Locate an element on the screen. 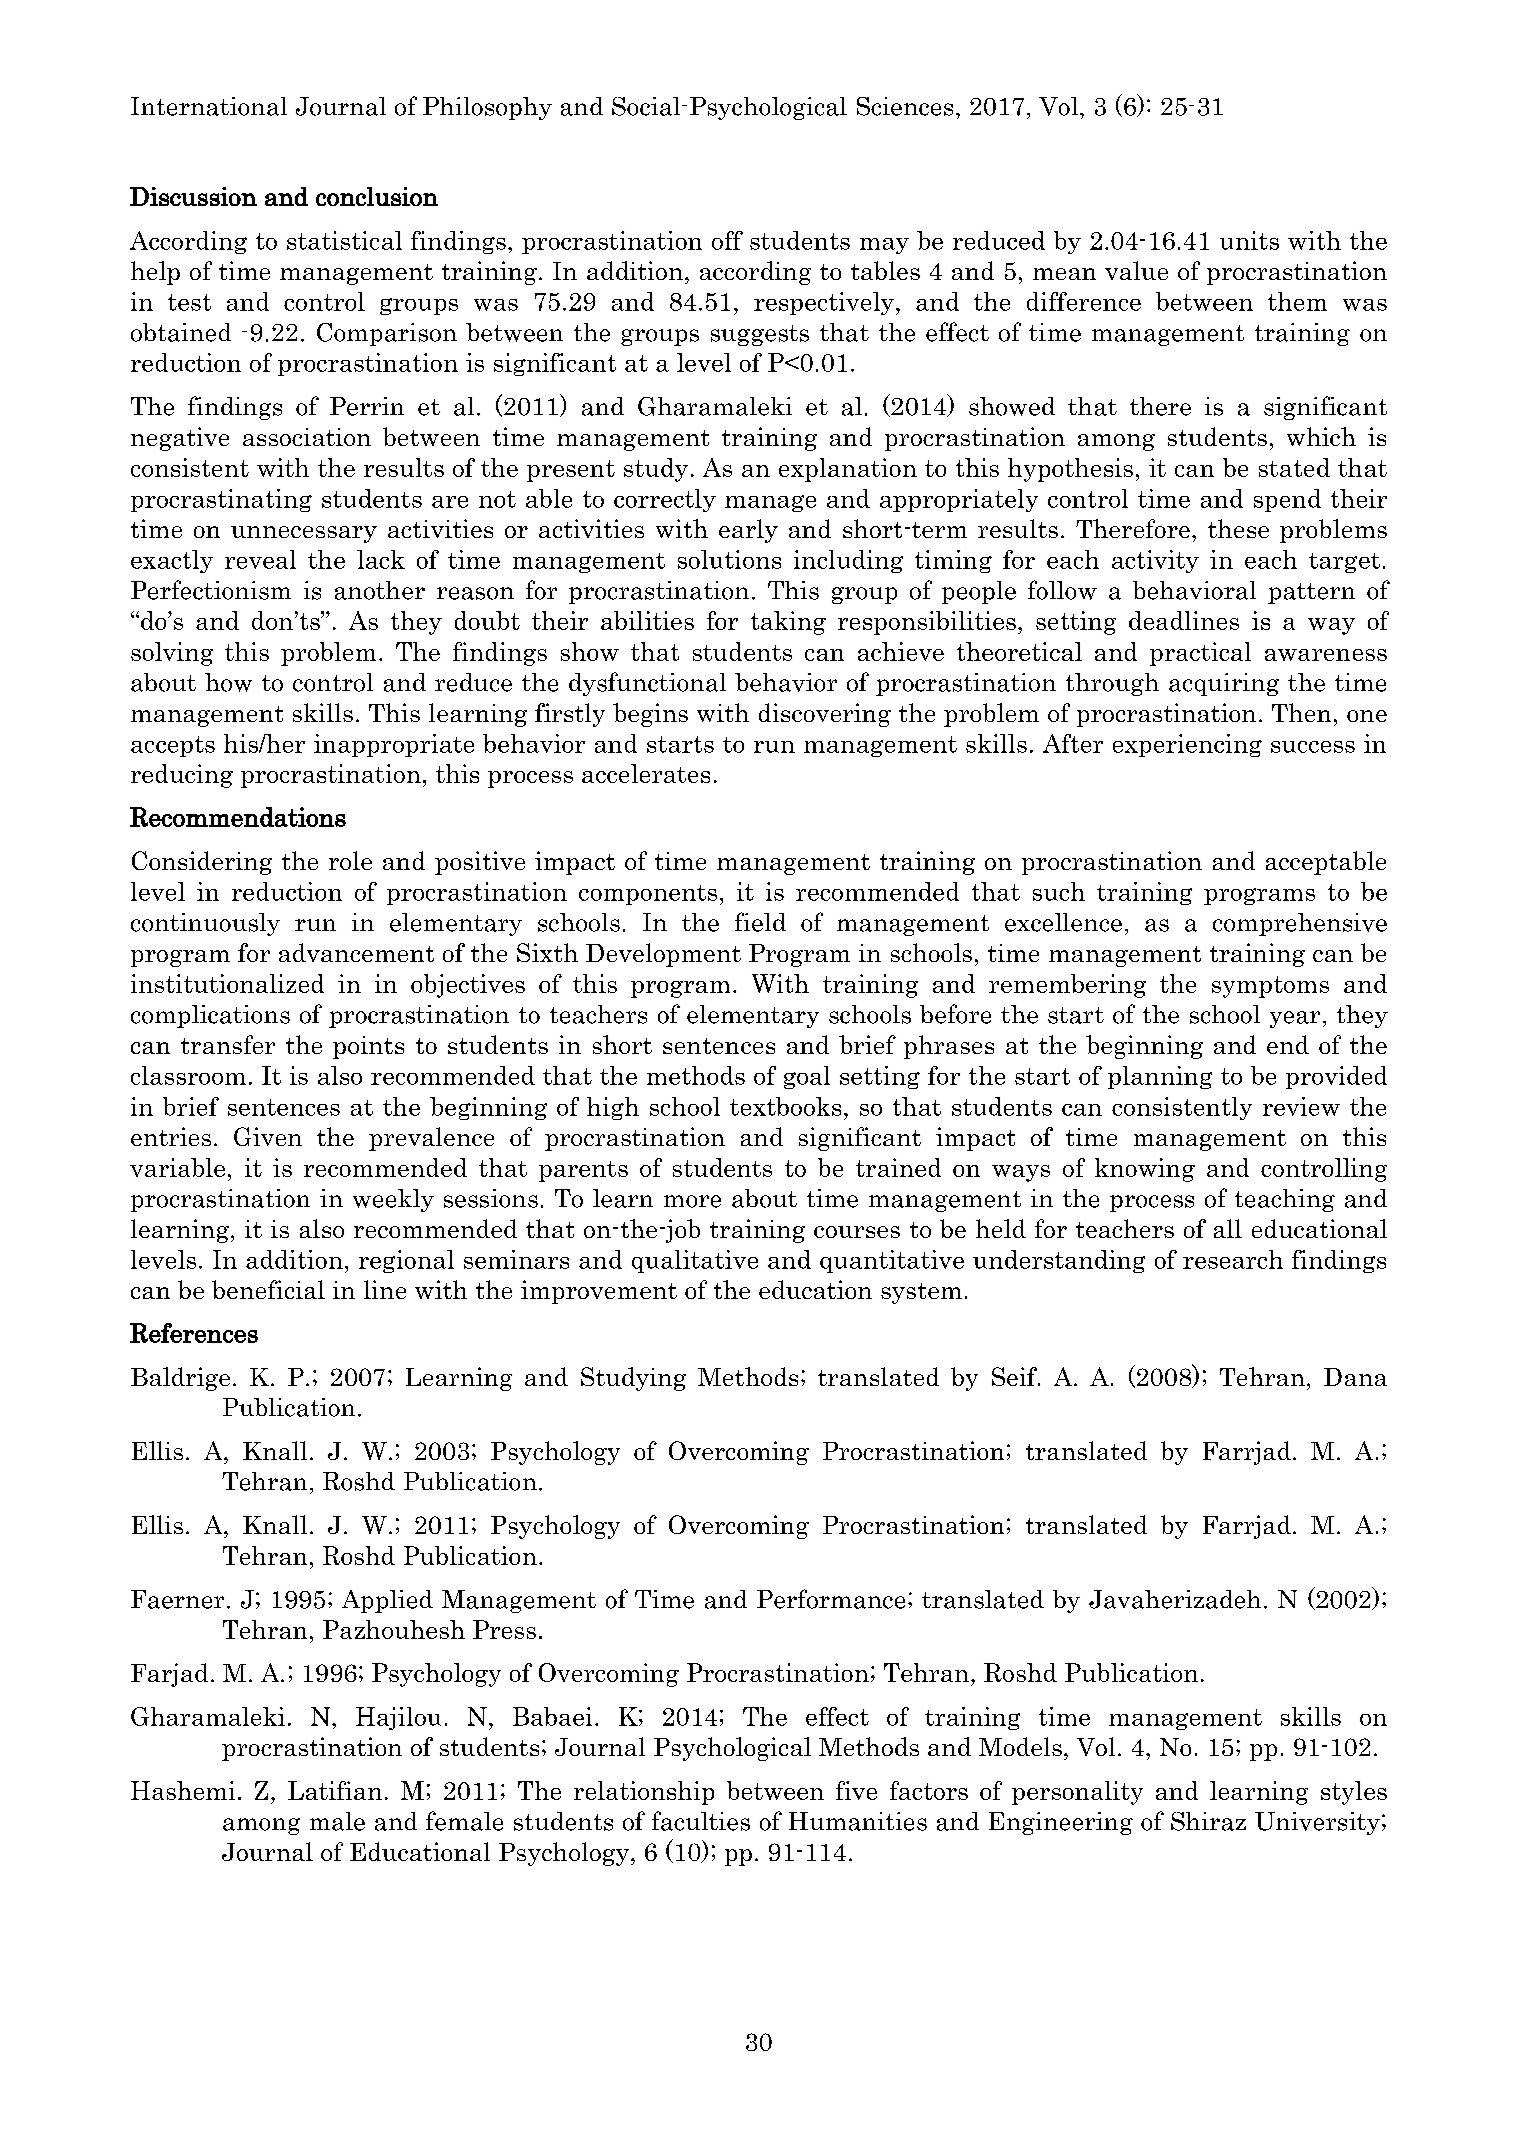 The height and width of the screenshot is (2147, 1518). off is located at coordinates (727, 240).
